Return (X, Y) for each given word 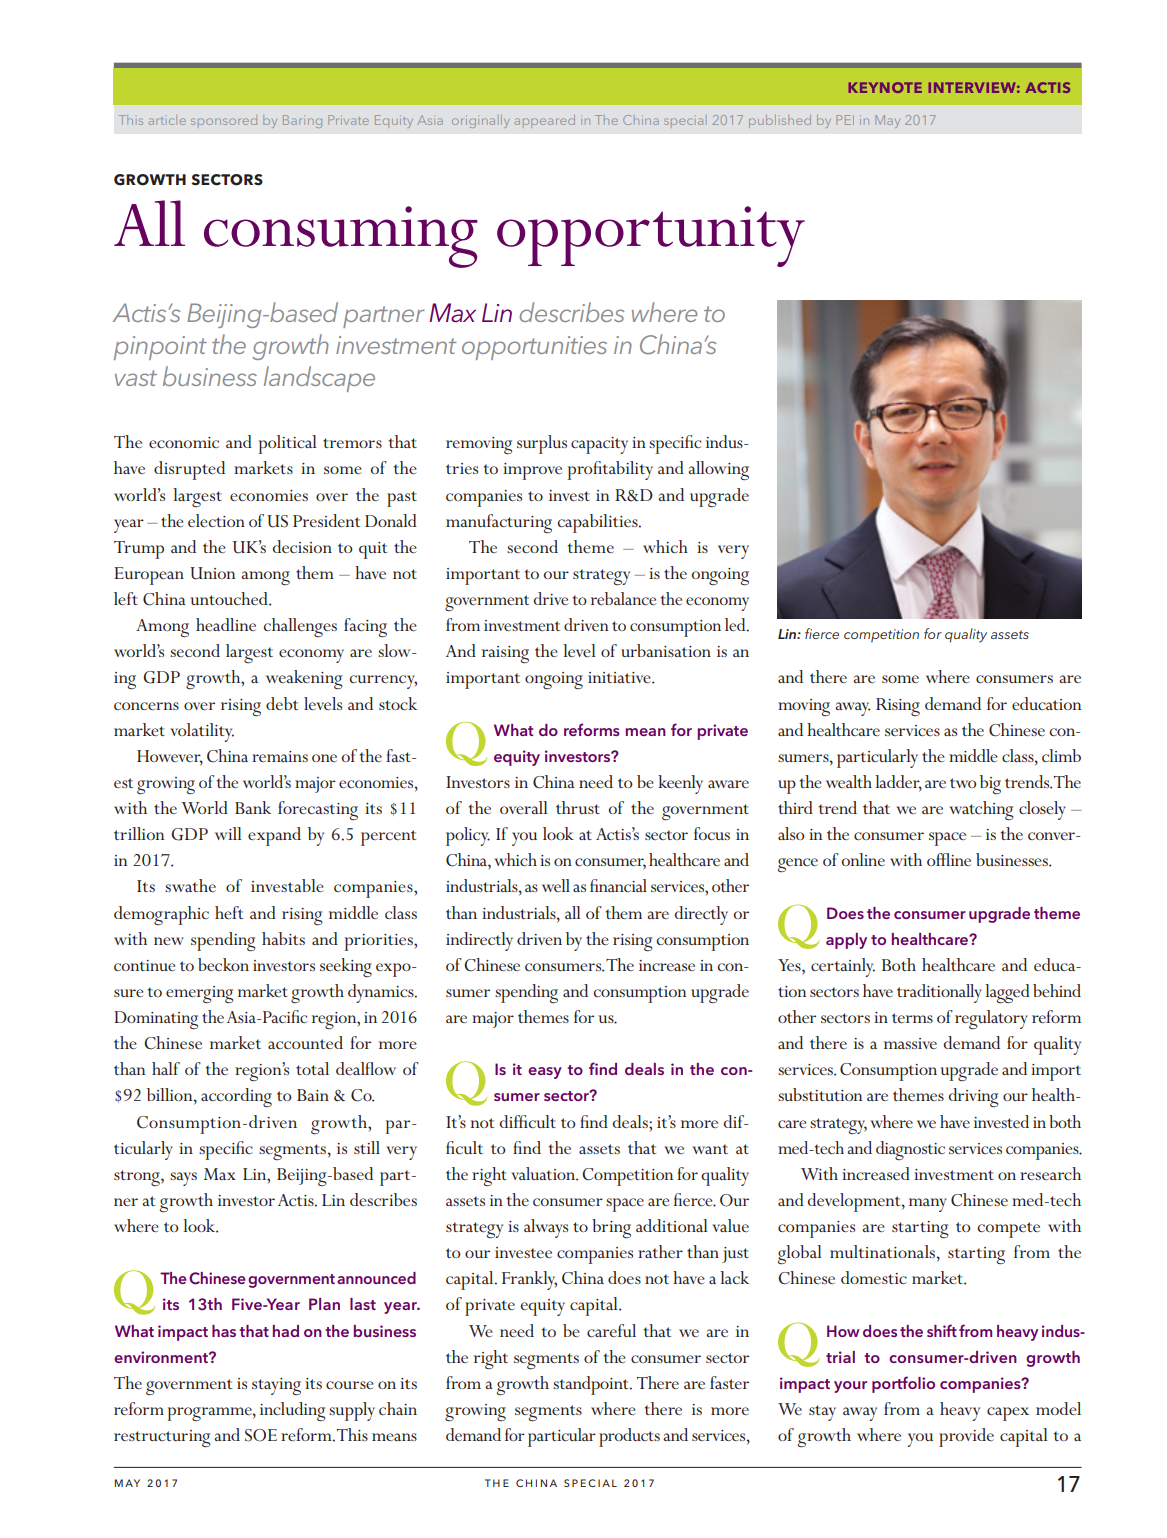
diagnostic (910, 1150)
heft (229, 912)
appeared (545, 121)
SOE (261, 1435)
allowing (718, 471)
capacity (599, 445)
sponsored (224, 120)
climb (1061, 755)
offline (949, 859)
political (288, 444)
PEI (845, 120)
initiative (620, 678)
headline (226, 624)
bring (611, 1229)
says (183, 1179)
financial (618, 885)
